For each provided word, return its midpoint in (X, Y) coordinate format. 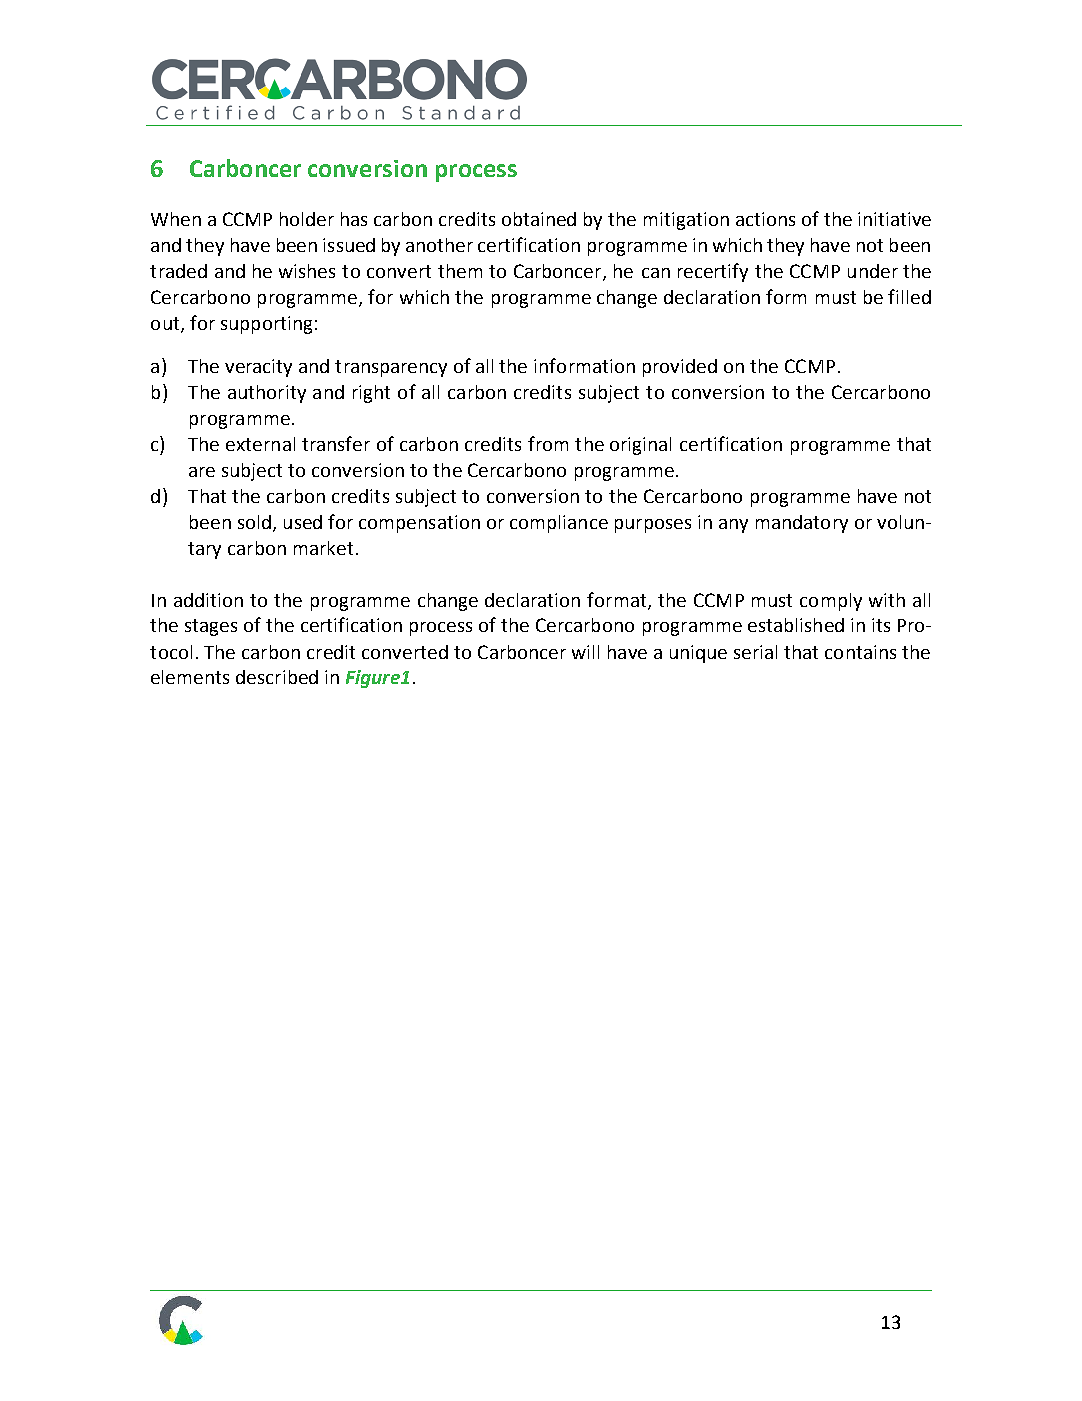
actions (765, 219)
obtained (539, 219)
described (277, 677)
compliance (559, 524)
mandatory (802, 524)
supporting (266, 325)
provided (680, 368)
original (640, 446)
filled (909, 296)
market (323, 548)
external (260, 444)
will (585, 652)
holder (307, 219)
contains (860, 652)
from (548, 443)
